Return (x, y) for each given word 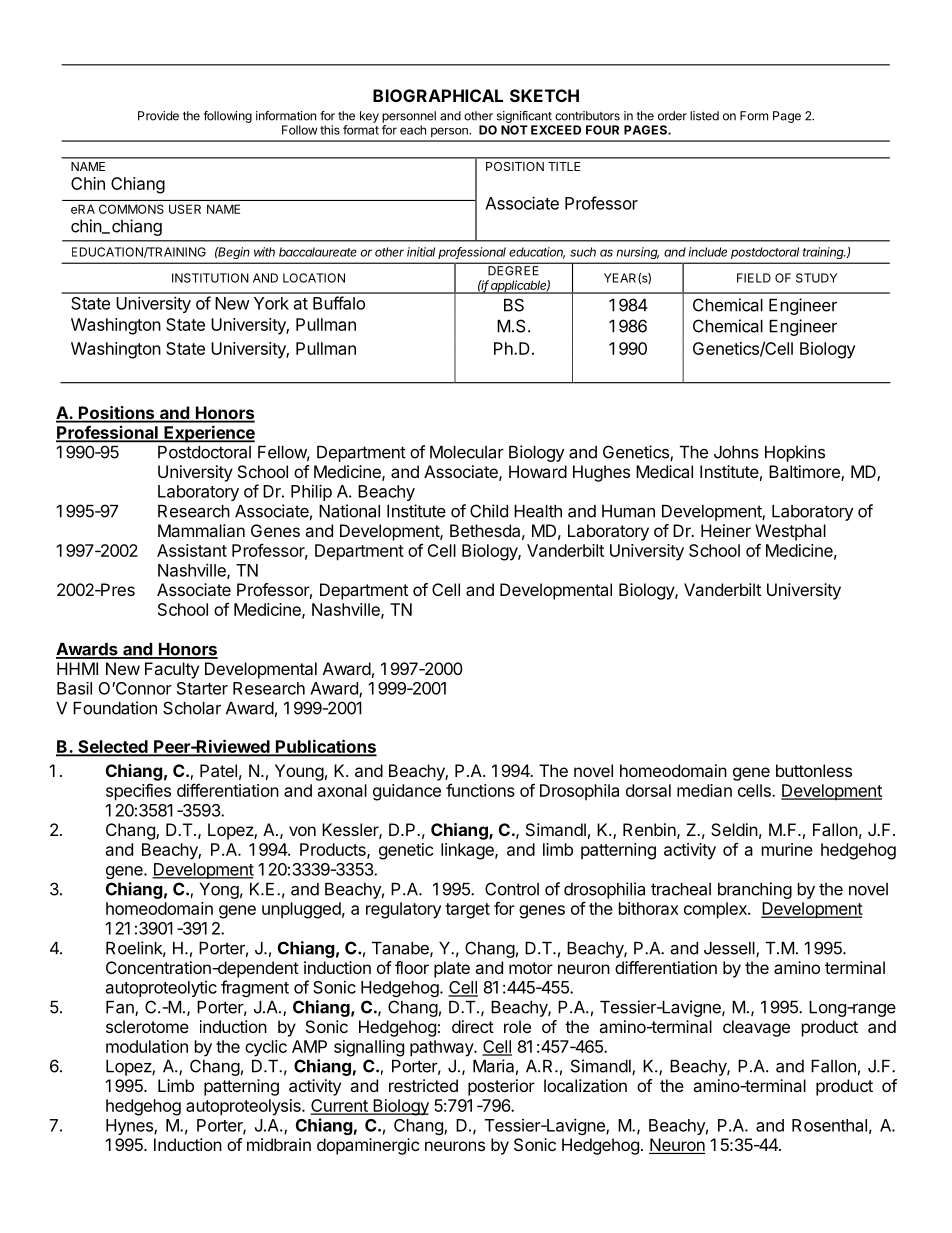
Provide (158, 116)
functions (480, 790)
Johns (736, 452)
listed (704, 116)
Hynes (130, 1127)
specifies (138, 792)
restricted (423, 1085)
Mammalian (201, 530)
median (704, 790)
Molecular (467, 452)
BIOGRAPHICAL (438, 95)
